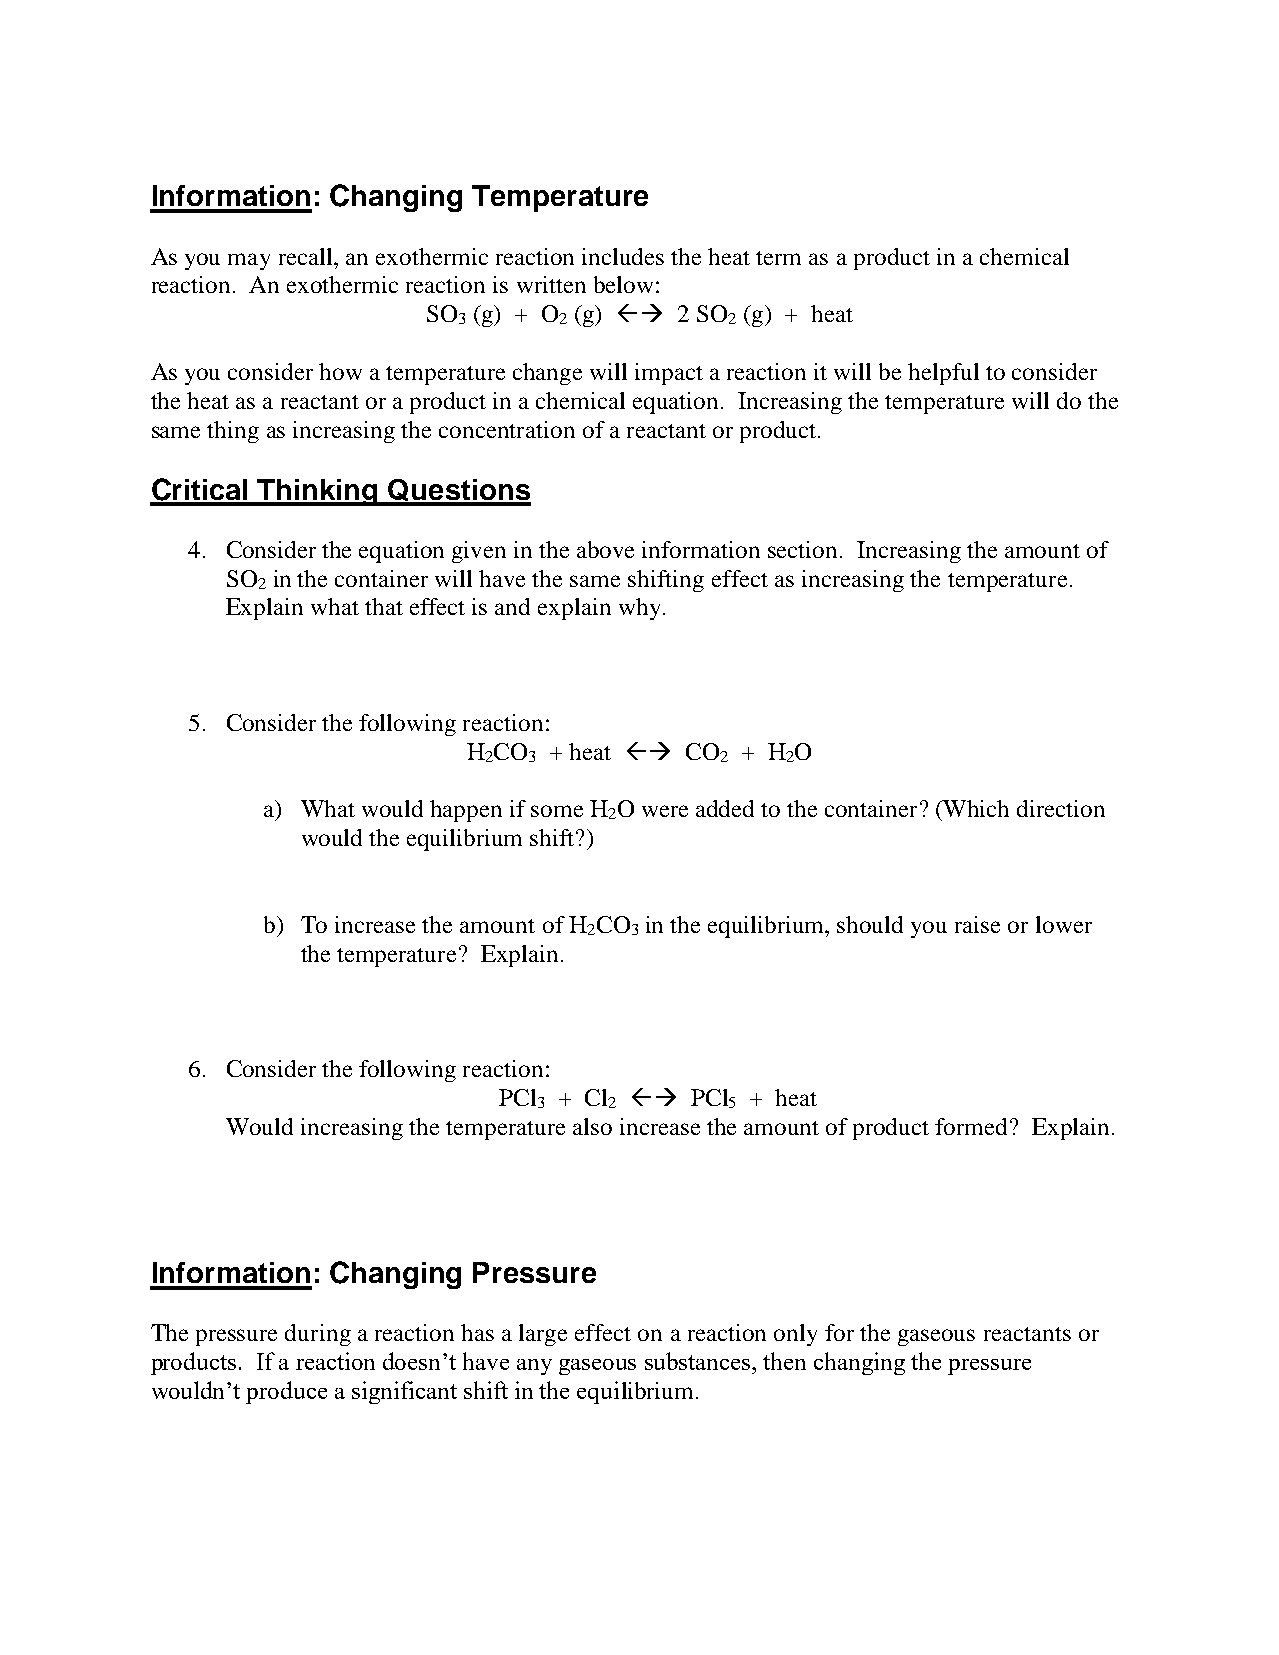 The width and height of the screenshot is (1279, 1655). I want to click on Which, so click(975, 808).
